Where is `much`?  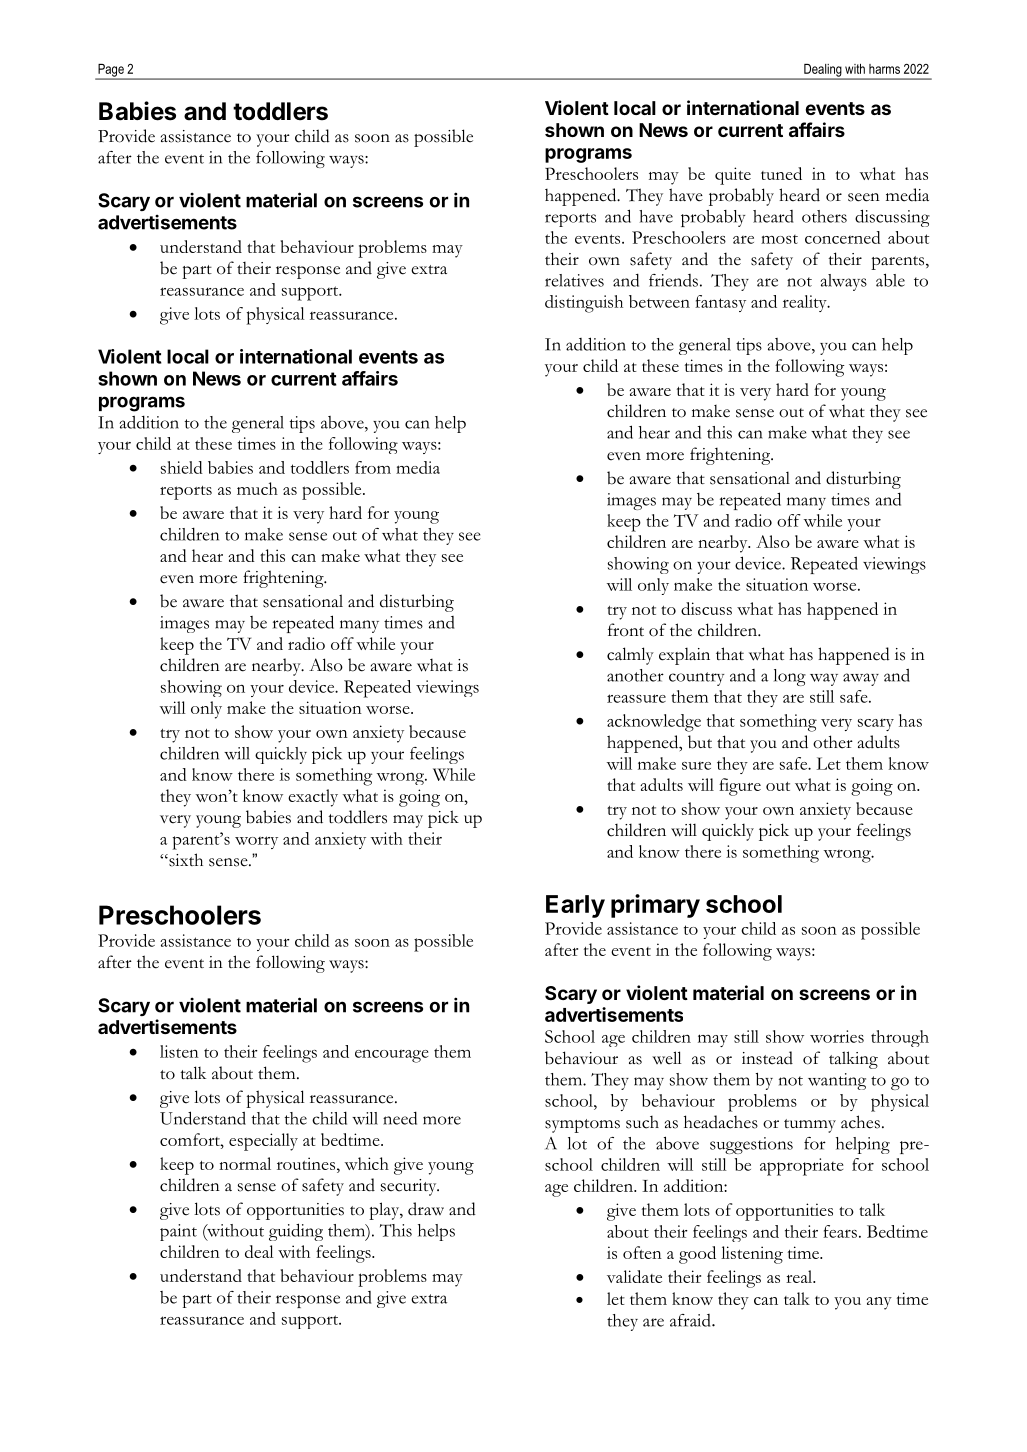
much is located at coordinates (257, 488).
